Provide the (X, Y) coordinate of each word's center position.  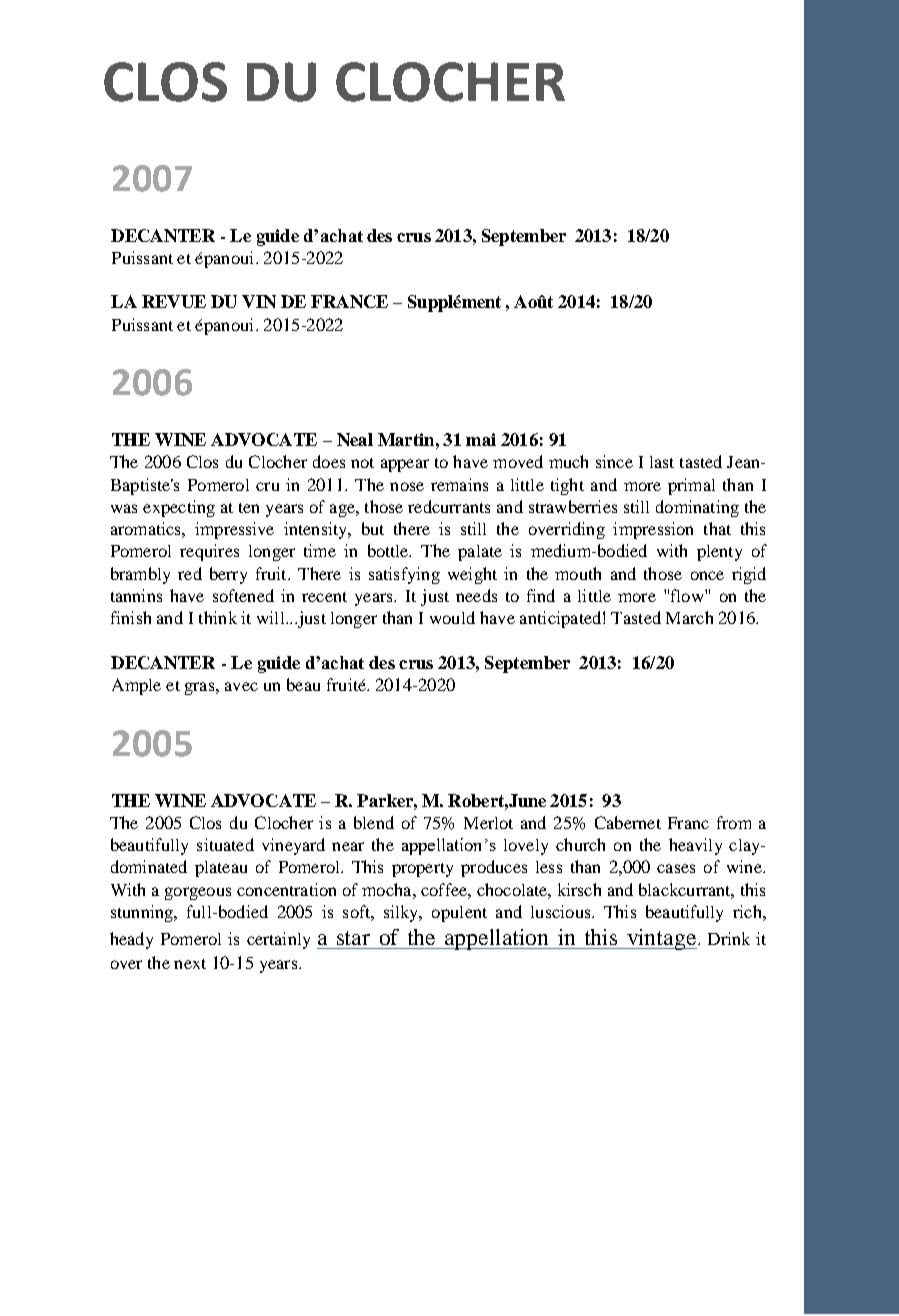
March (689, 617)
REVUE (174, 301)
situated (225, 844)
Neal (355, 439)
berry (228, 575)
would (452, 617)
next (190, 964)
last (662, 462)
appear (405, 465)
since (614, 461)
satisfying (404, 575)
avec (241, 686)
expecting (179, 508)
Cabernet (628, 822)
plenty (719, 553)
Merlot (488, 823)
